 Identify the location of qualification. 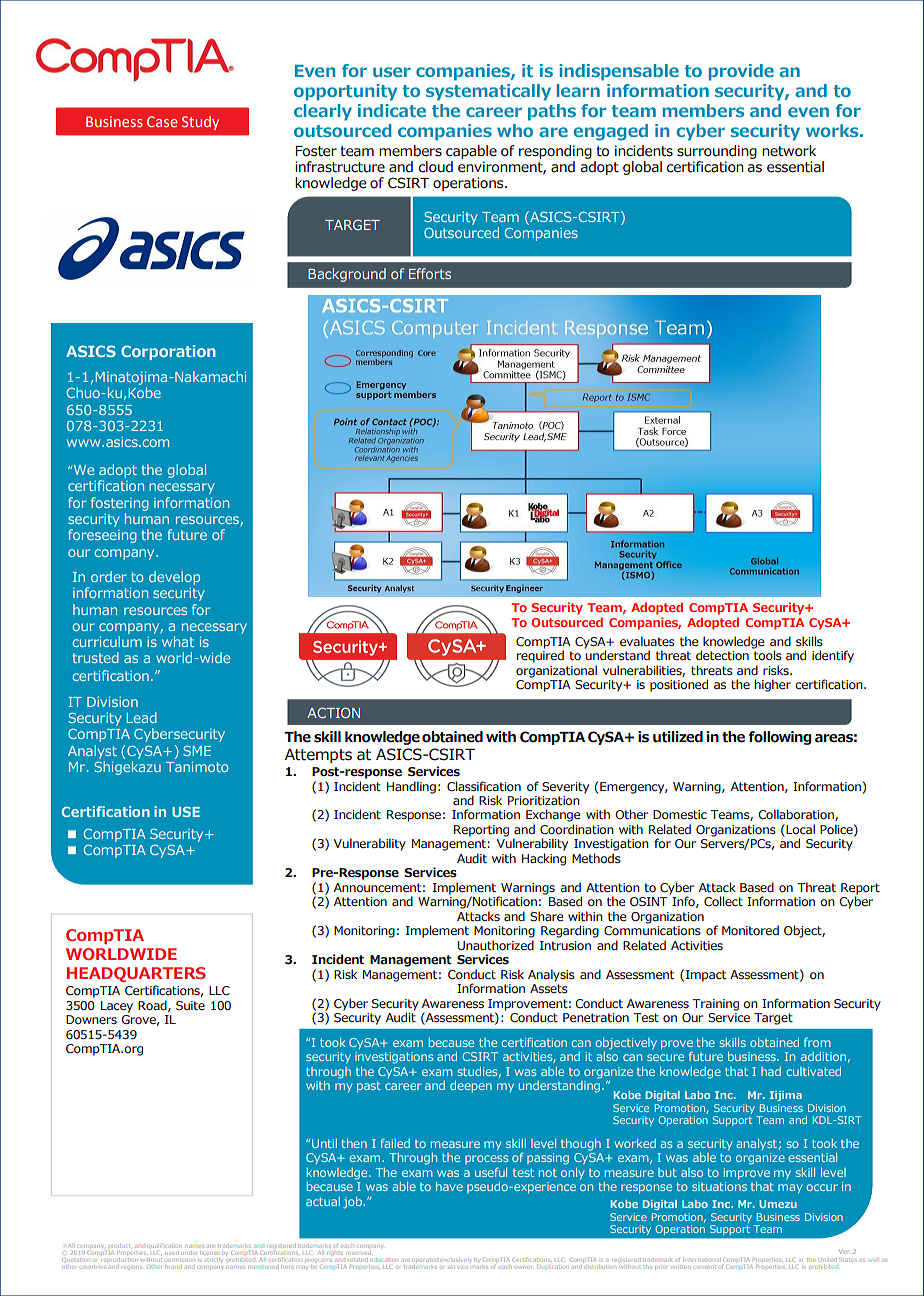
(164, 1246).
